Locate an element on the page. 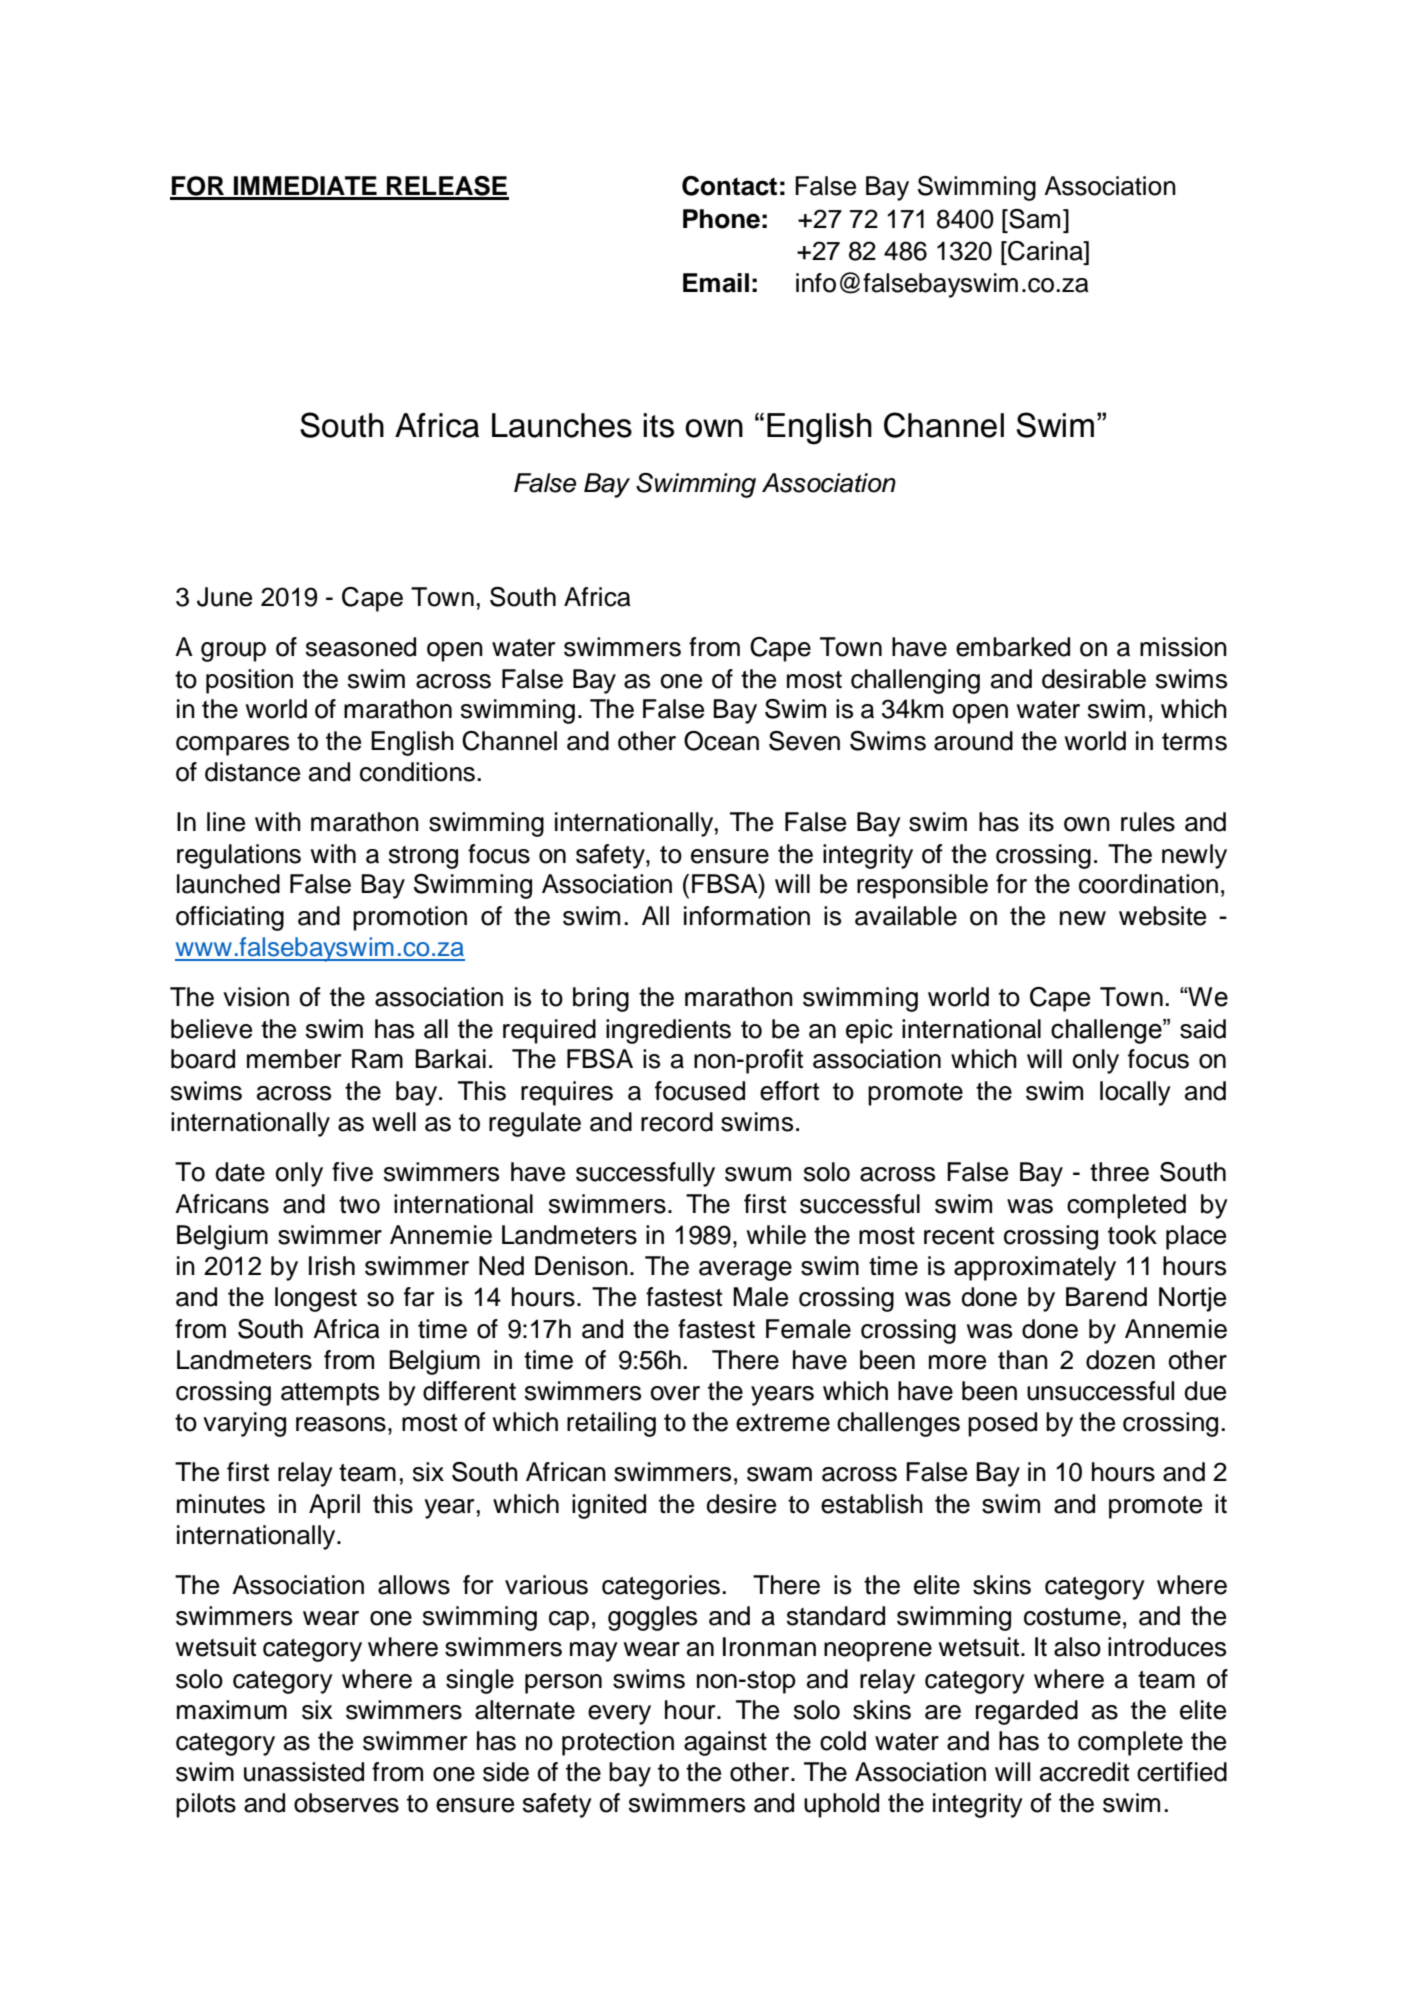 Image resolution: width=1407 pixels, height=1991 pixels. embarked is located at coordinates (1013, 647).
